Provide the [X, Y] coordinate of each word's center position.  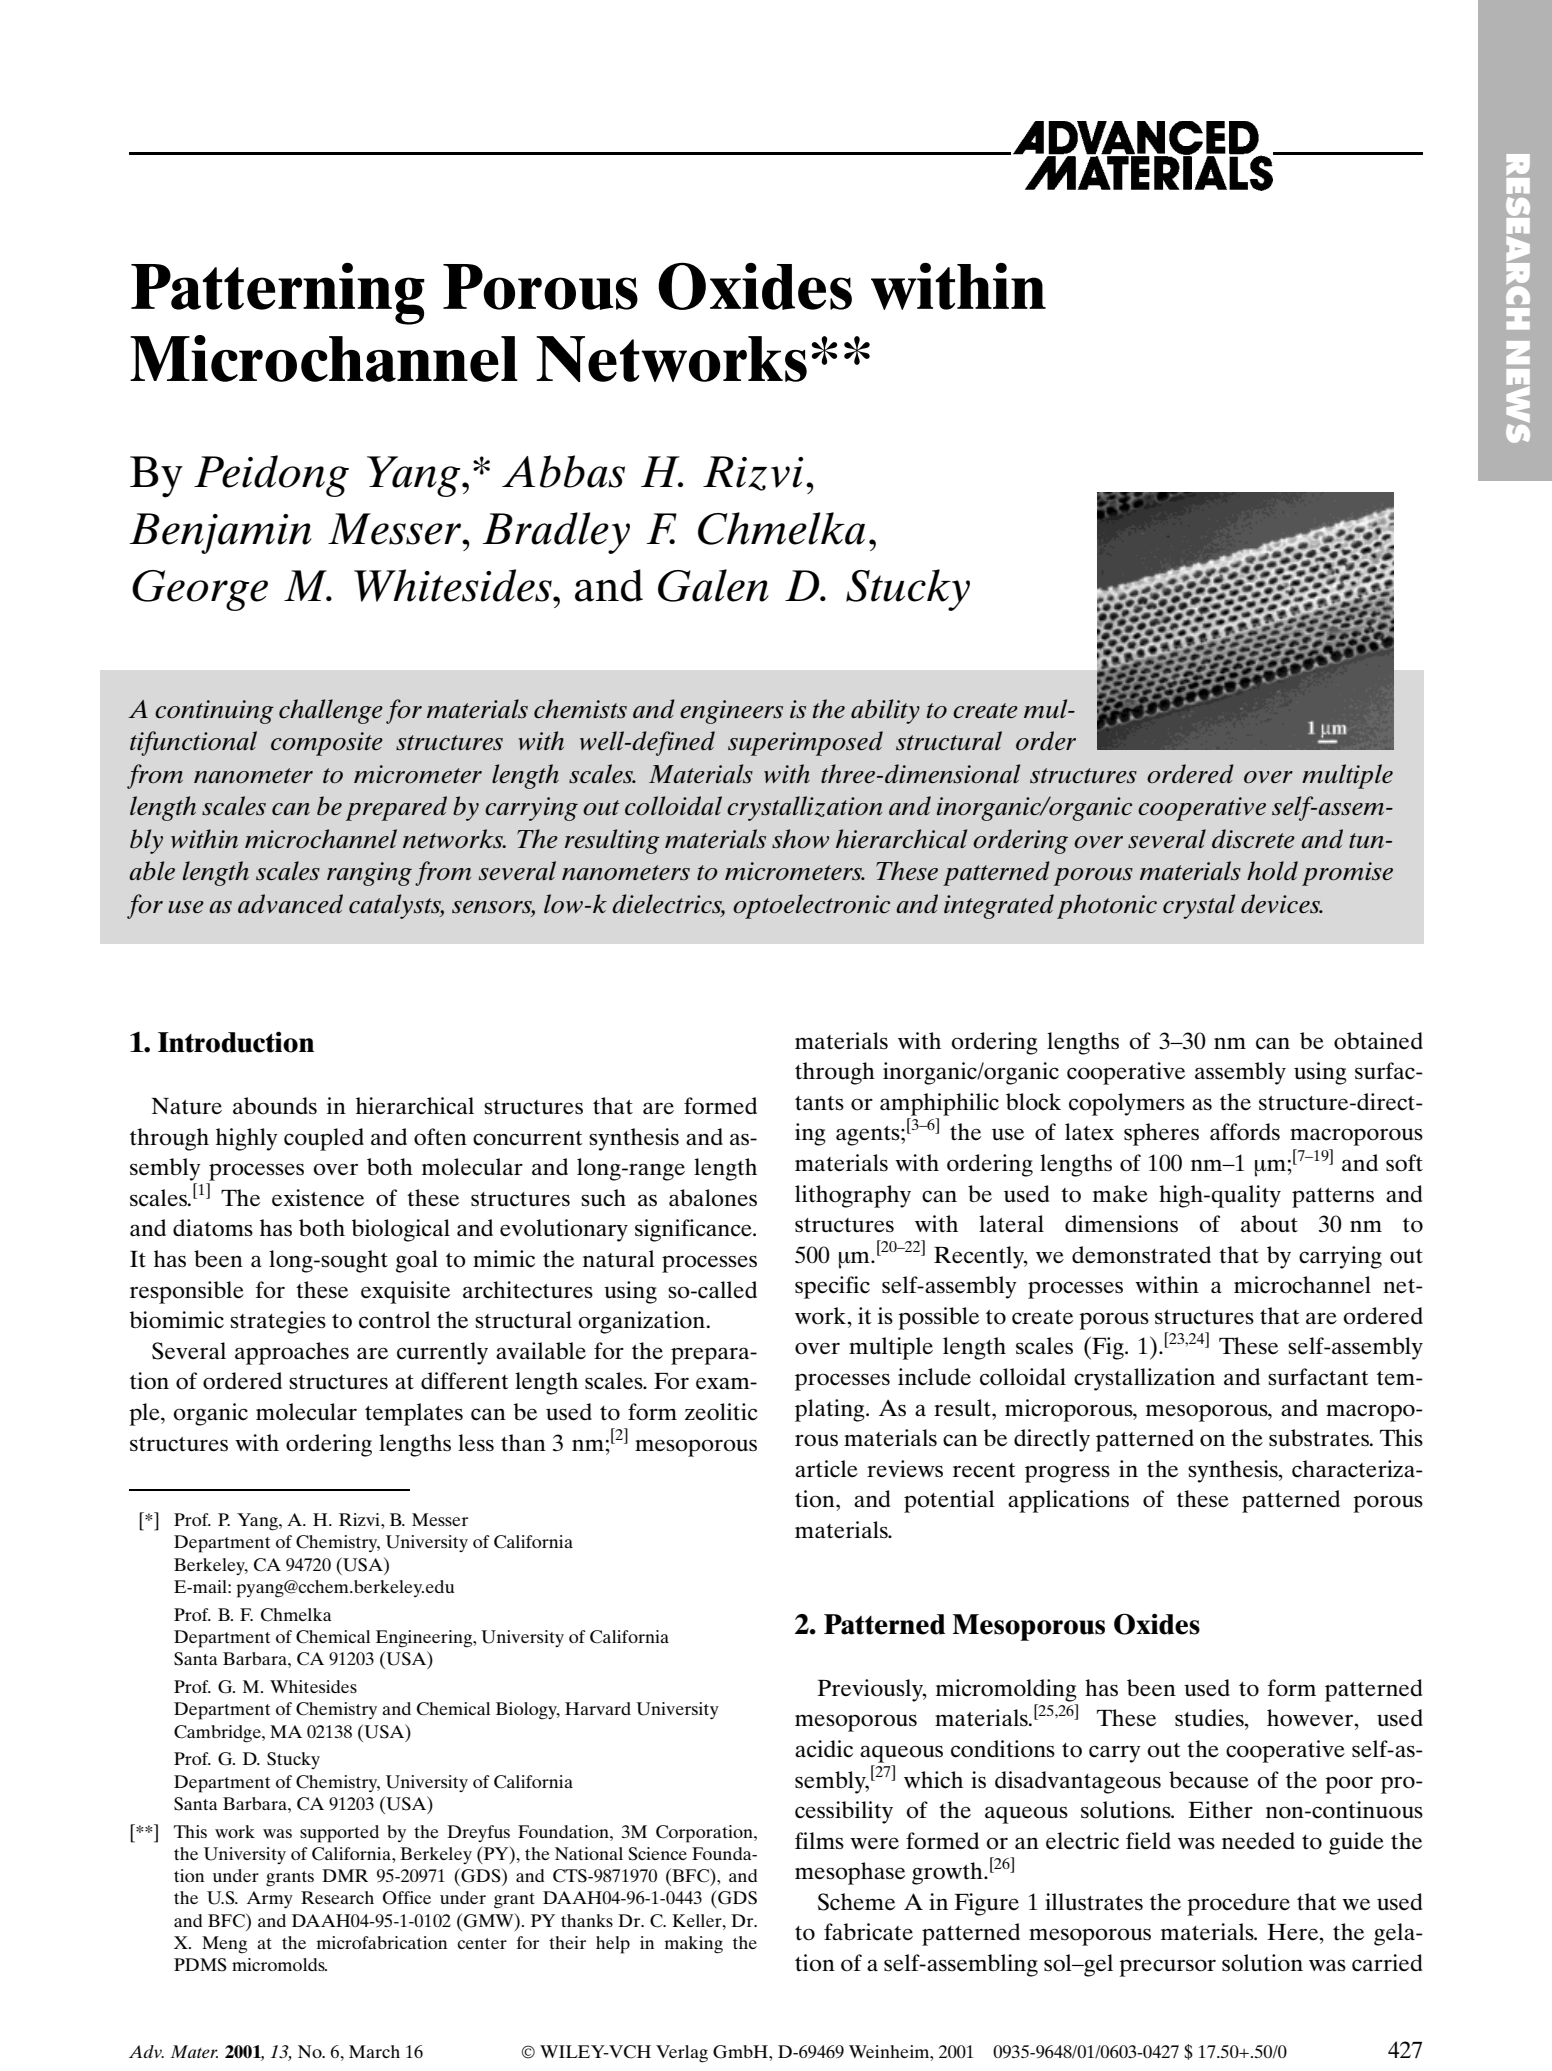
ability [885, 711]
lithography [853, 1196]
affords [1245, 1132]
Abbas [563, 471]
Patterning [278, 294]
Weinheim [890, 2051]
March [374, 2051]
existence [318, 1198]
